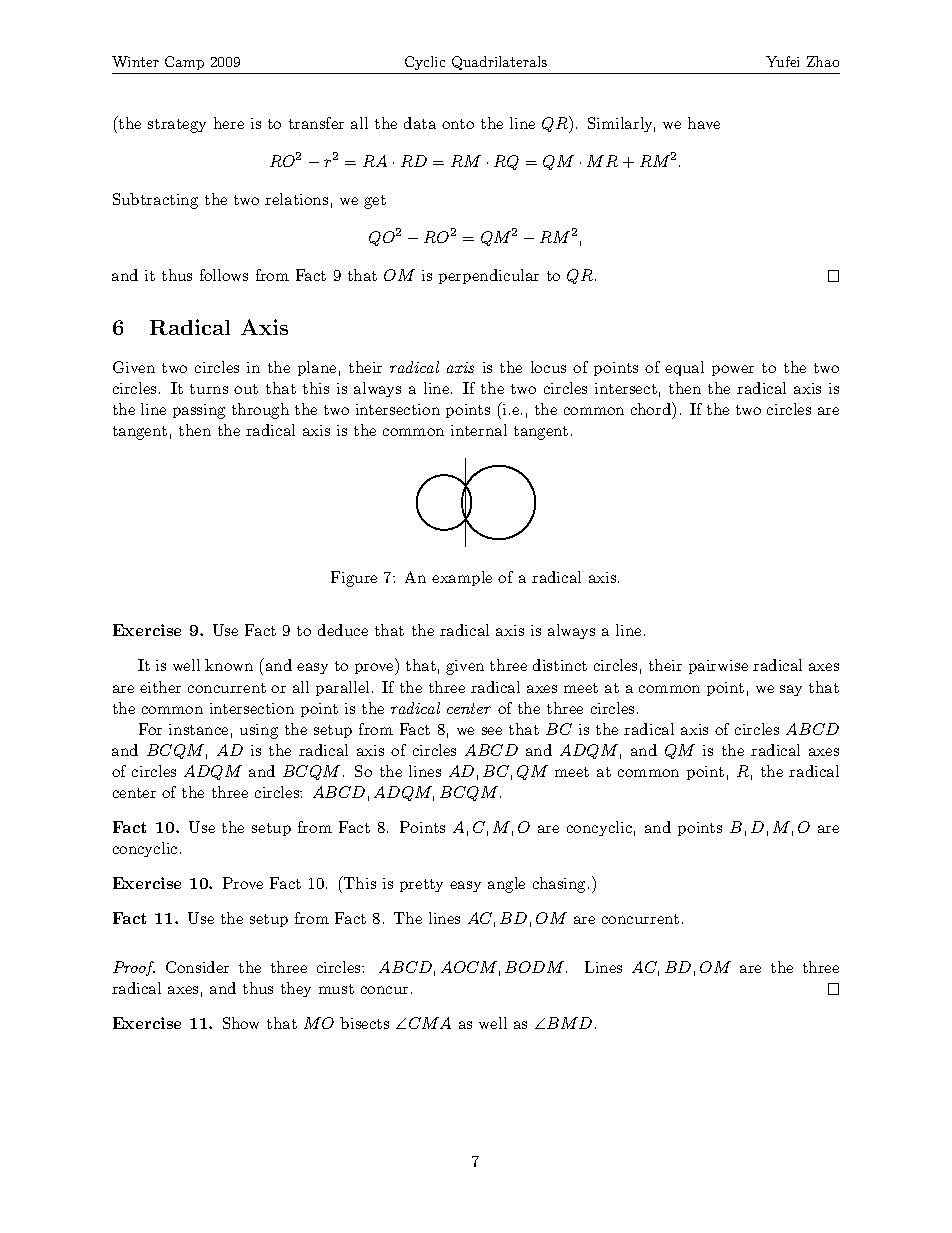 This screenshot has width=952, height=1233. Describe the element at coordinates (198, 729) in the screenshot. I see `instance` at that location.
